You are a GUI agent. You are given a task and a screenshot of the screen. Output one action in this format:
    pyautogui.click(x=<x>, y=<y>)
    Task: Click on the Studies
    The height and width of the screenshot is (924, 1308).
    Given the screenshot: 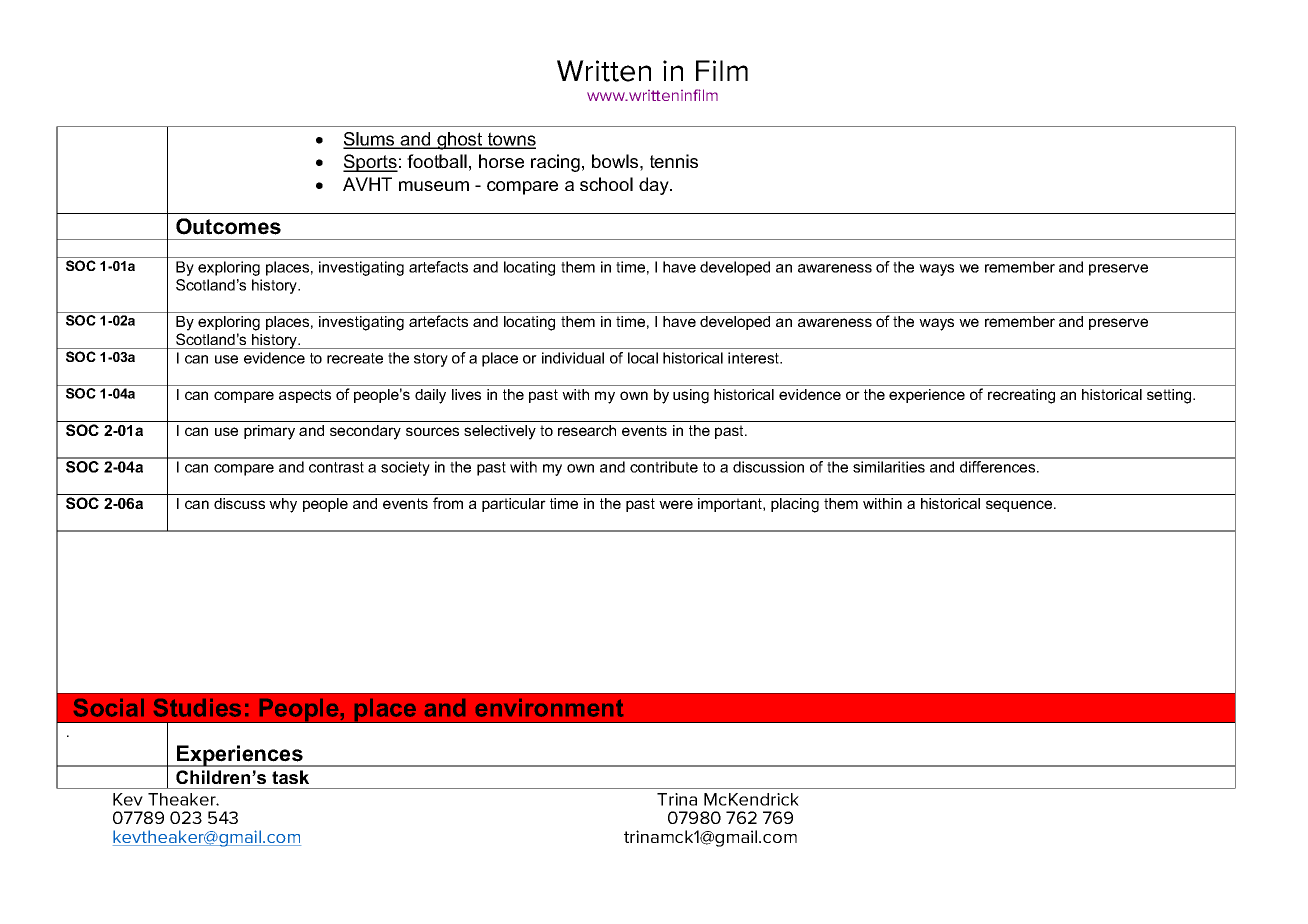 What is the action you would take?
    pyautogui.click(x=197, y=708)
